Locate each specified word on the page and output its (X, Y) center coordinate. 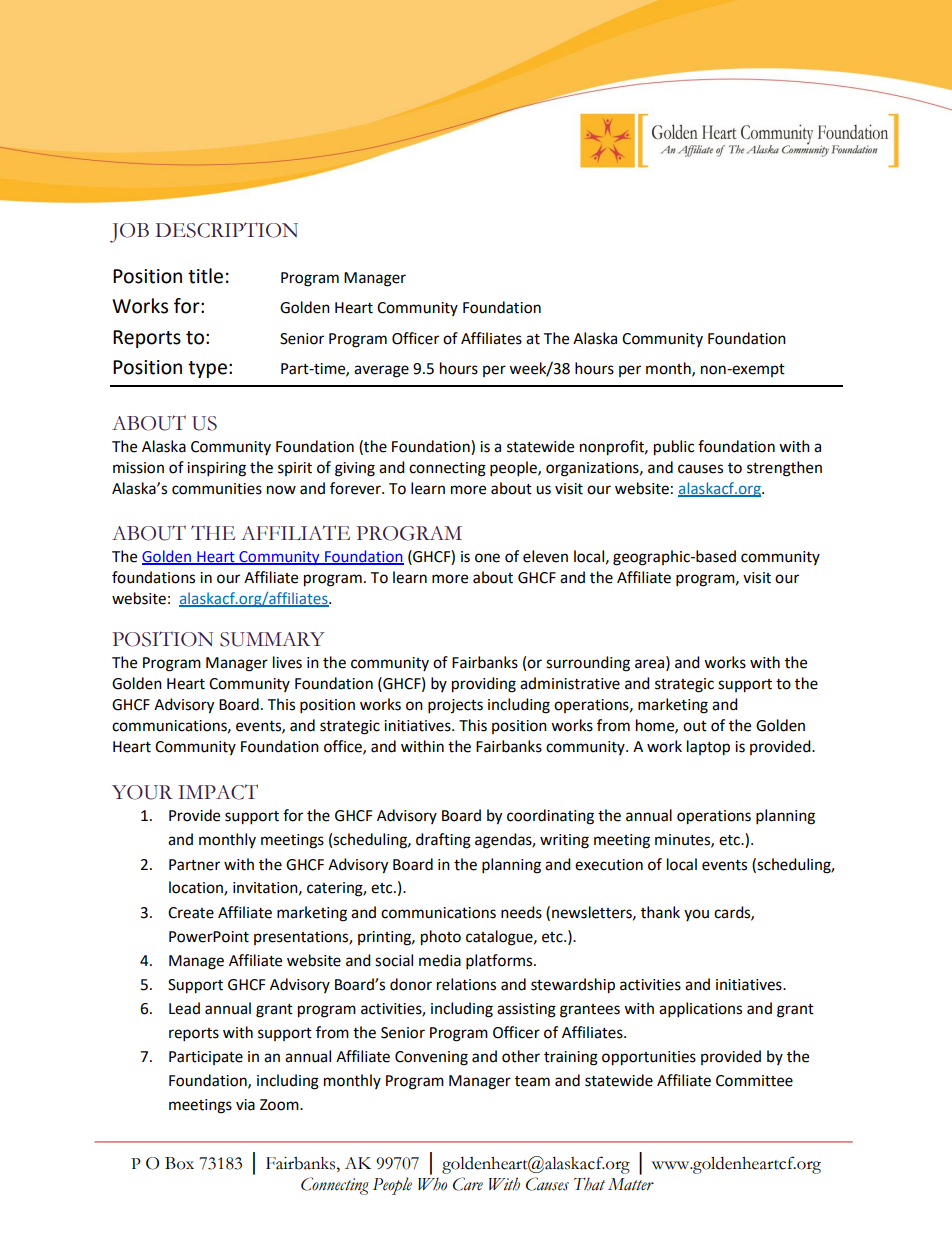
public (674, 448)
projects (455, 706)
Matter (631, 1184)
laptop (708, 748)
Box (179, 1163)
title (205, 276)
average (381, 371)
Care (468, 1184)
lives (287, 662)
